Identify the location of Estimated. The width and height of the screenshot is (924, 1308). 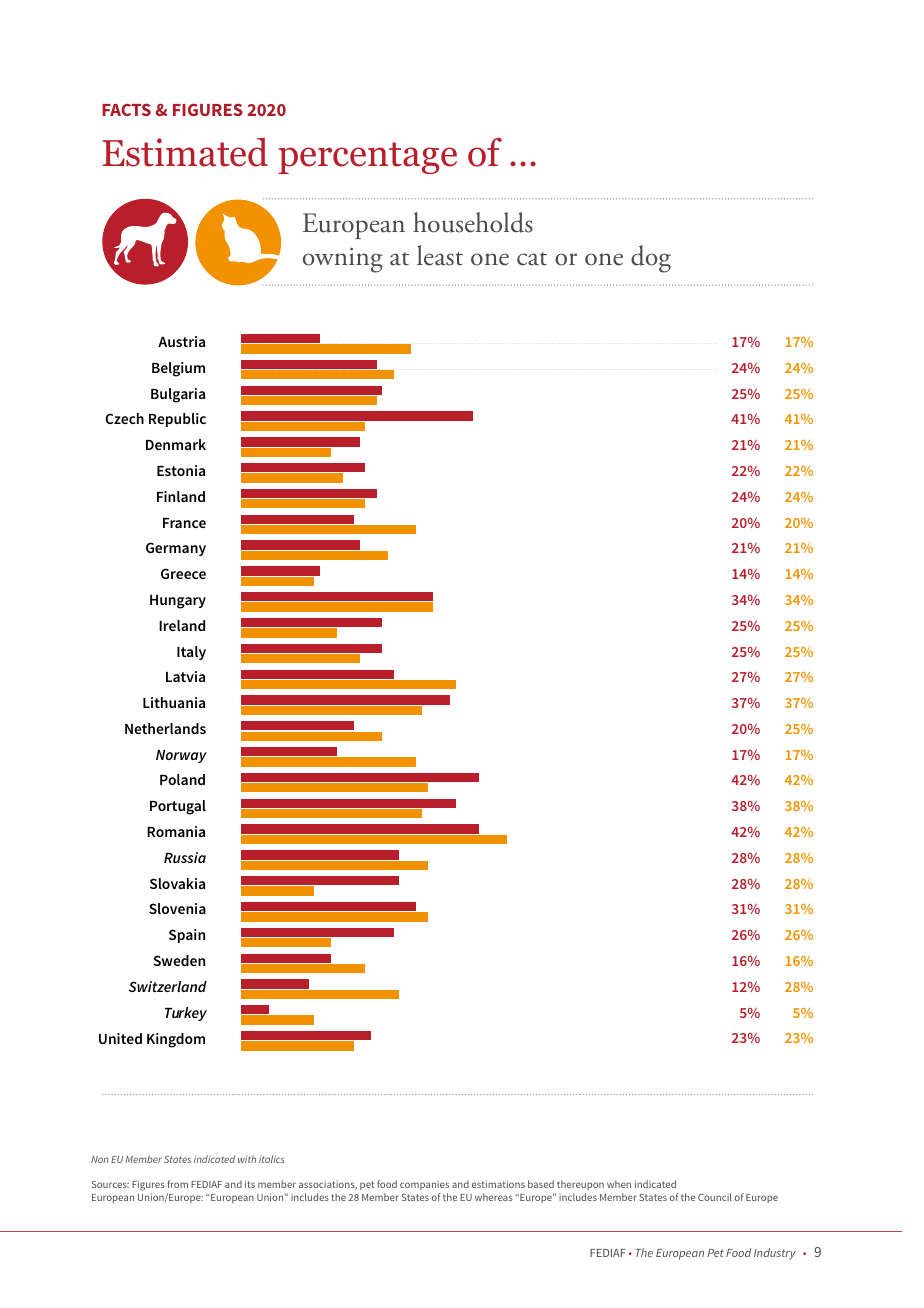
(185, 152).
